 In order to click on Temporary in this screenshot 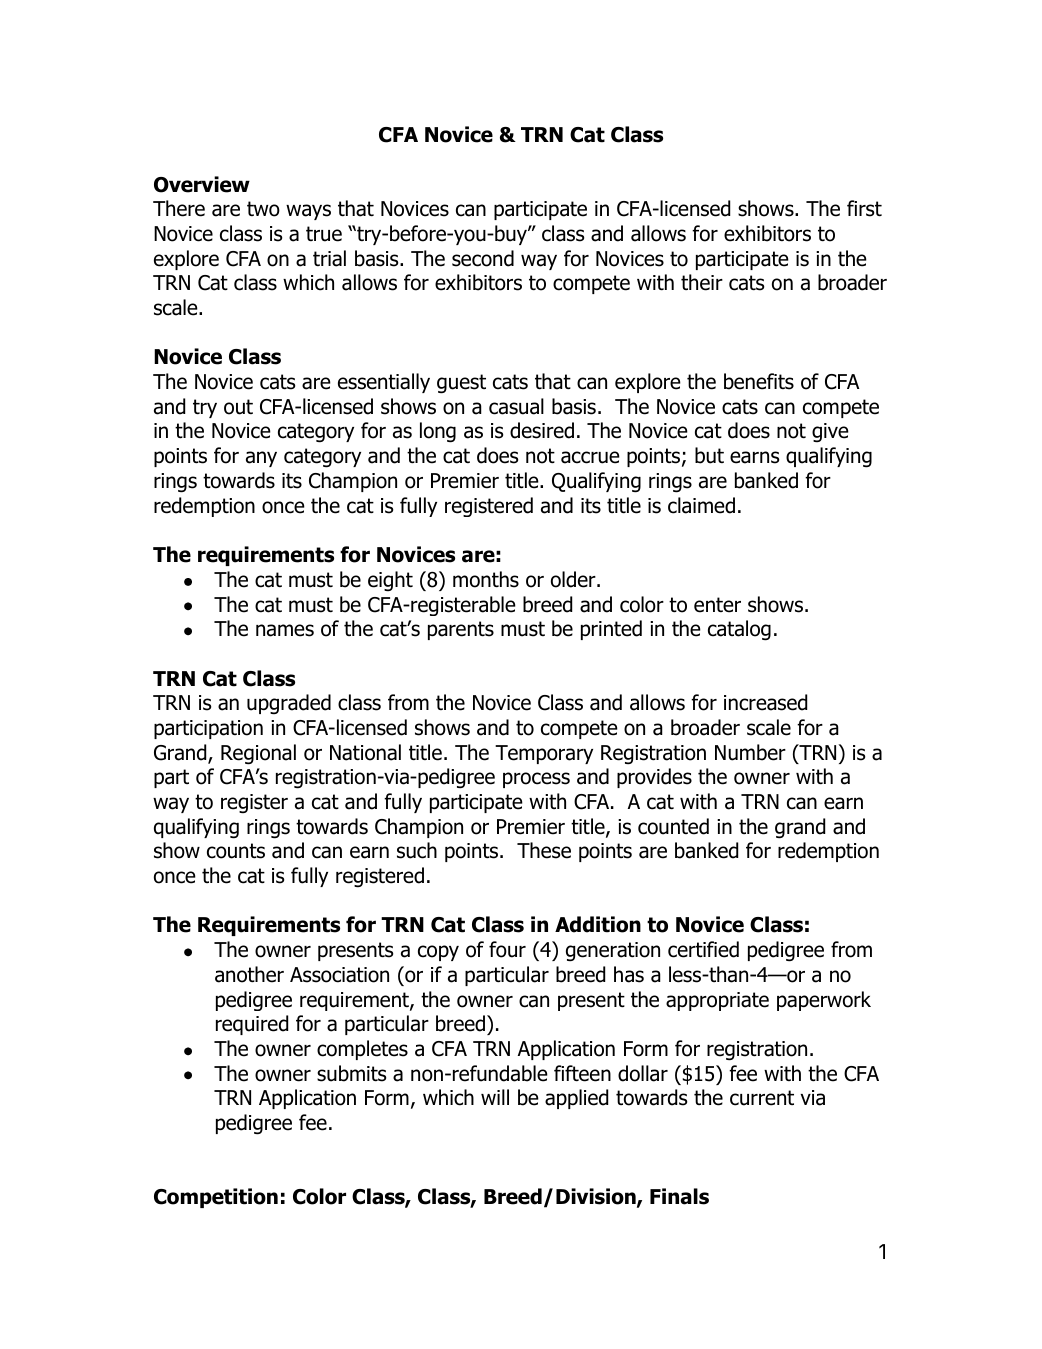, I will do `click(544, 754)`.
